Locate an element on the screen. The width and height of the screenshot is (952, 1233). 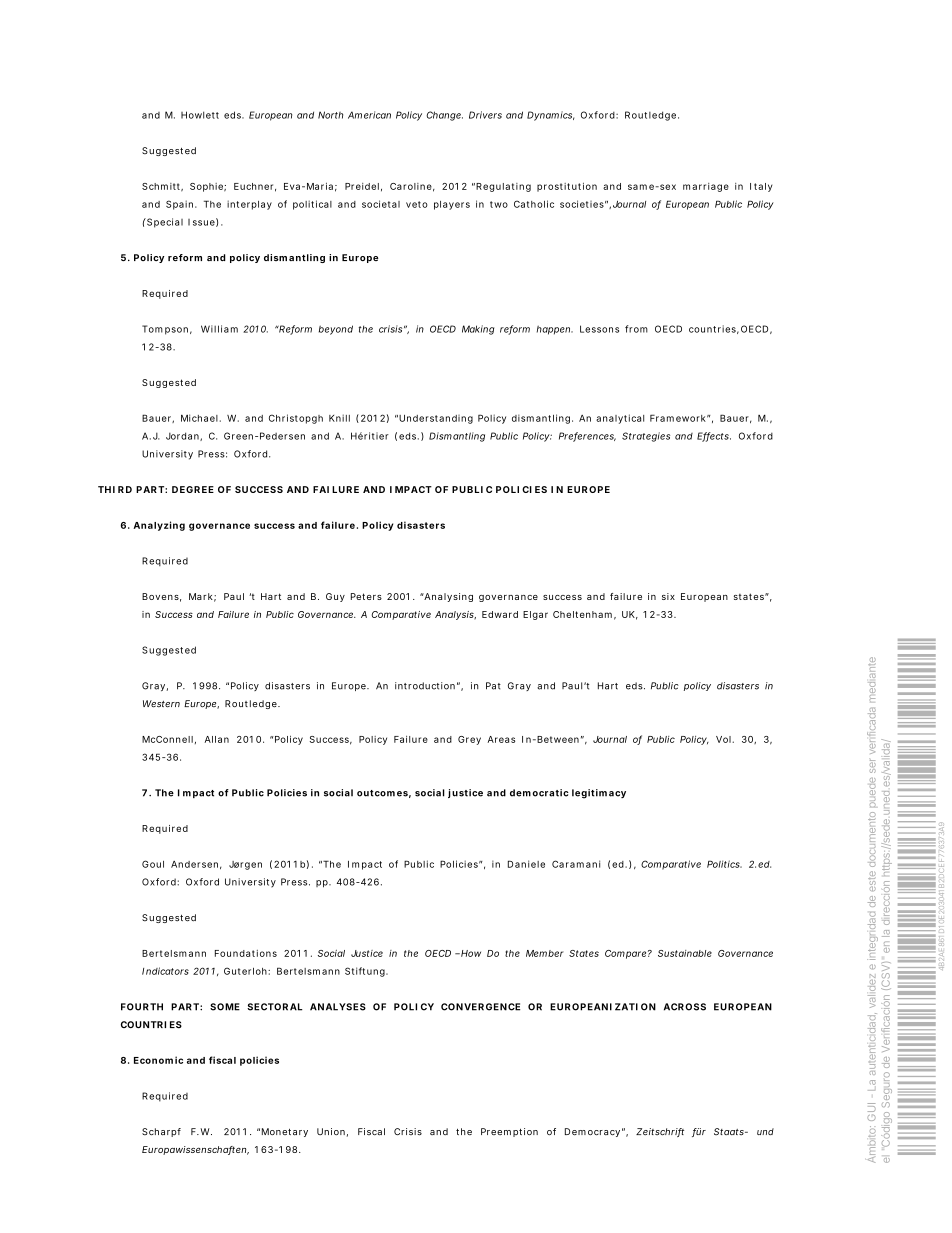
Analyzing is located at coordinates (159, 526).
